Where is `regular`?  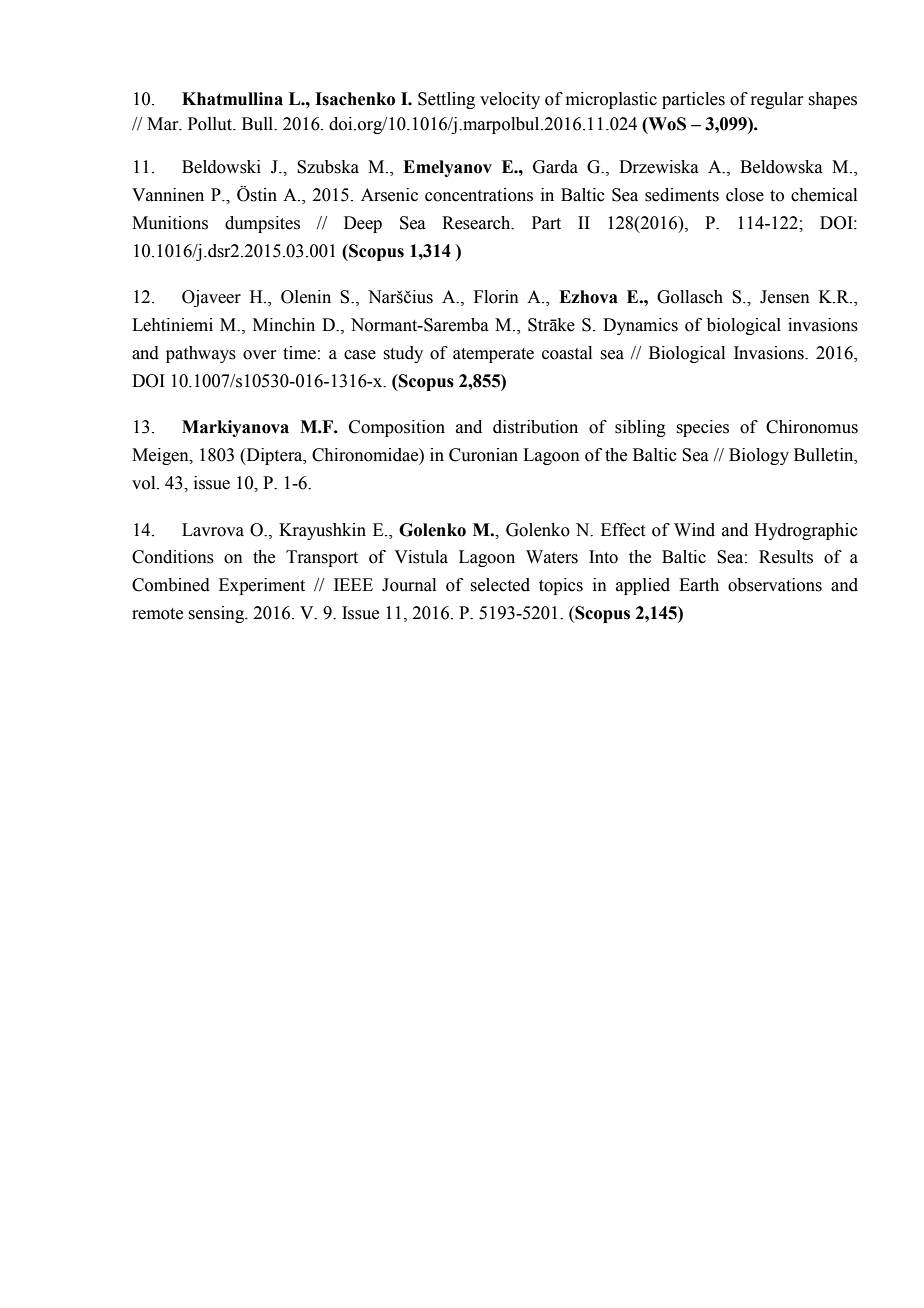 regular is located at coordinates (777, 100).
